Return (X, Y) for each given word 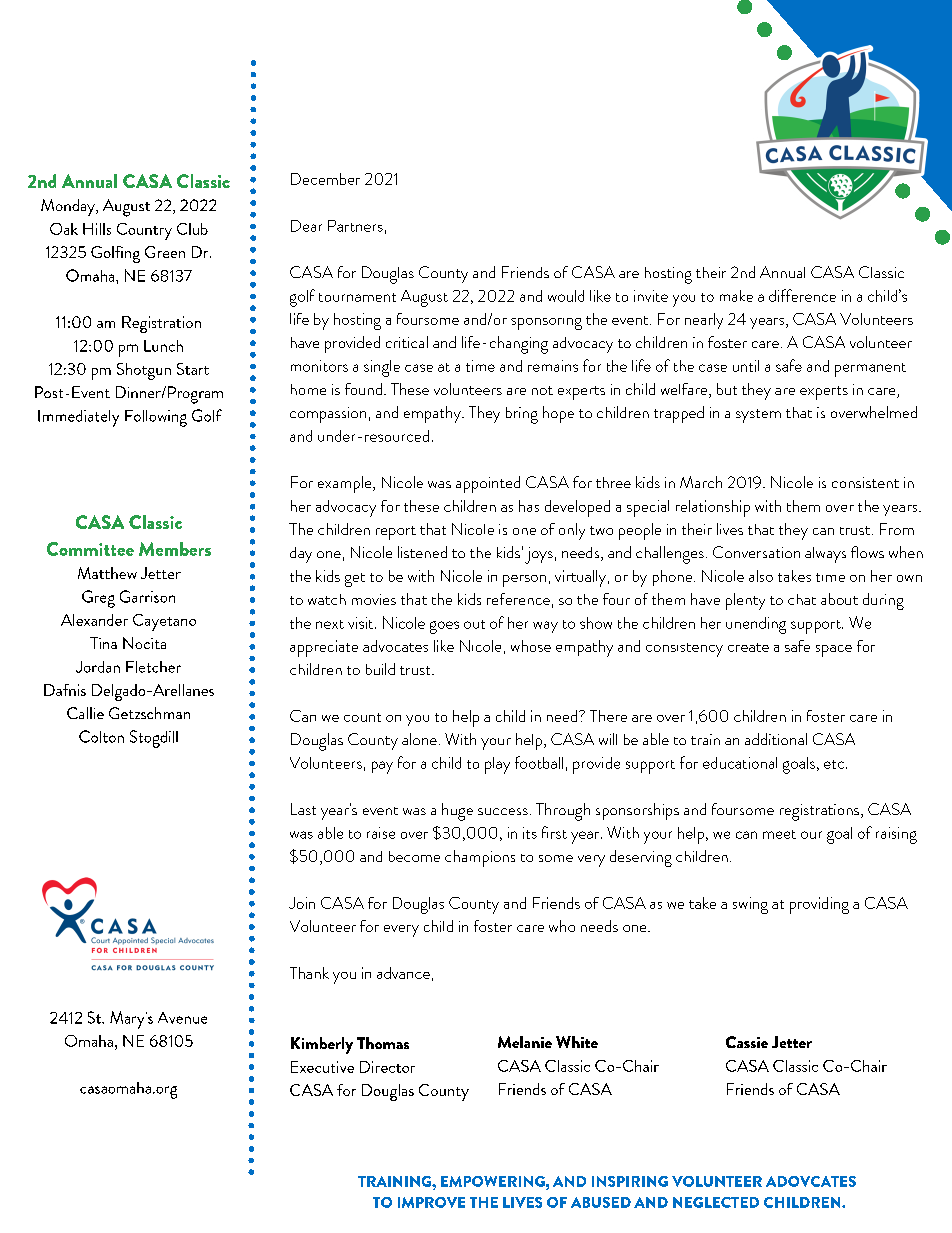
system (758, 416)
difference (802, 295)
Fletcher (153, 667)
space (834, 651)
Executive (322, 1067)
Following (156, 418)
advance (403, 973)
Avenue (182, 1018)
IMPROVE (431, 1202)
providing (819, 905)
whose (531, 646)
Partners (355, 226)
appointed (488, 484)
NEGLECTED (716, 1202)
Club (192, 229)
